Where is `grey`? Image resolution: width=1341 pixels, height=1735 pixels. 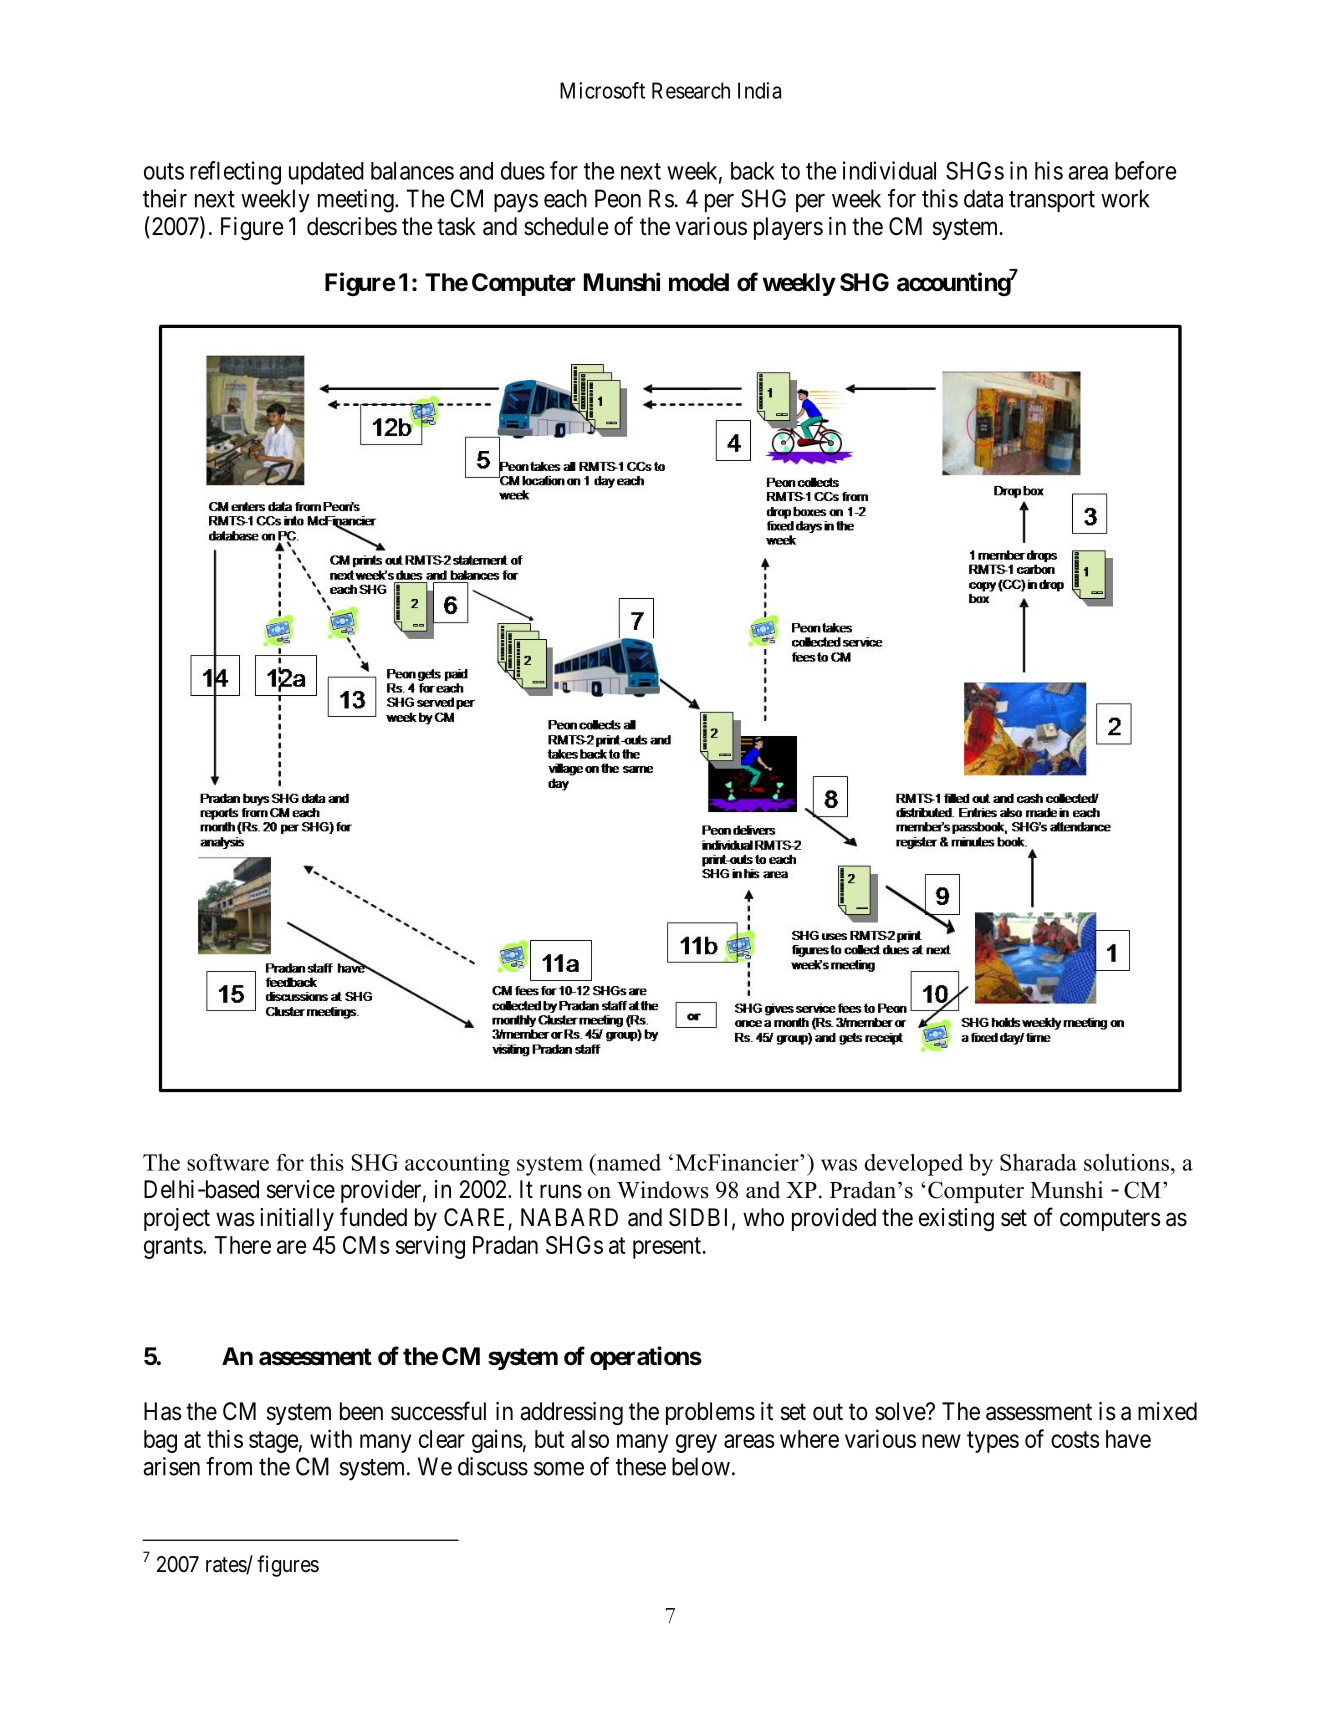 grey is located at coordinates (696, 1443).
